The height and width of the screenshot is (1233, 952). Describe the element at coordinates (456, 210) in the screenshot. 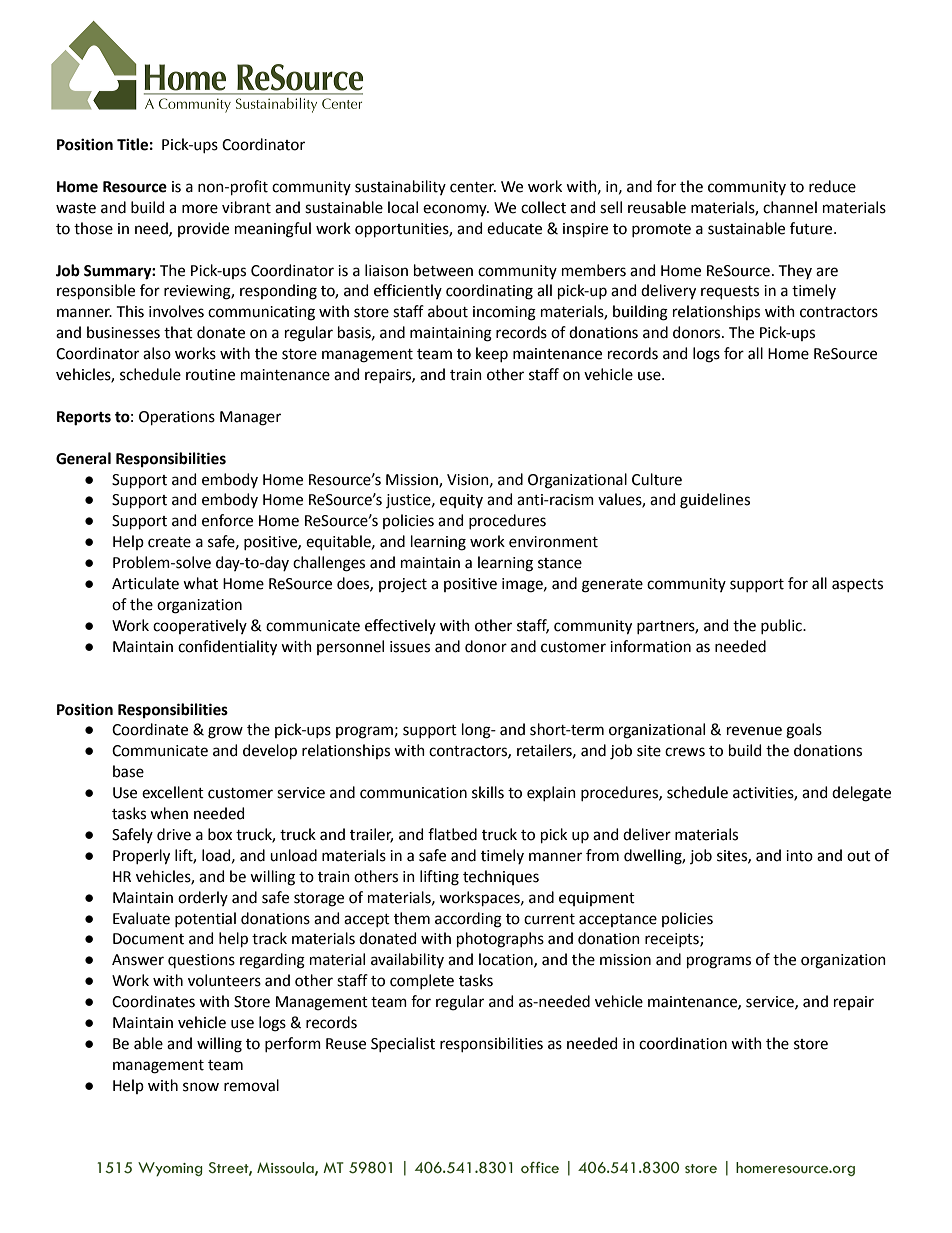

I see `economy` at that location.
